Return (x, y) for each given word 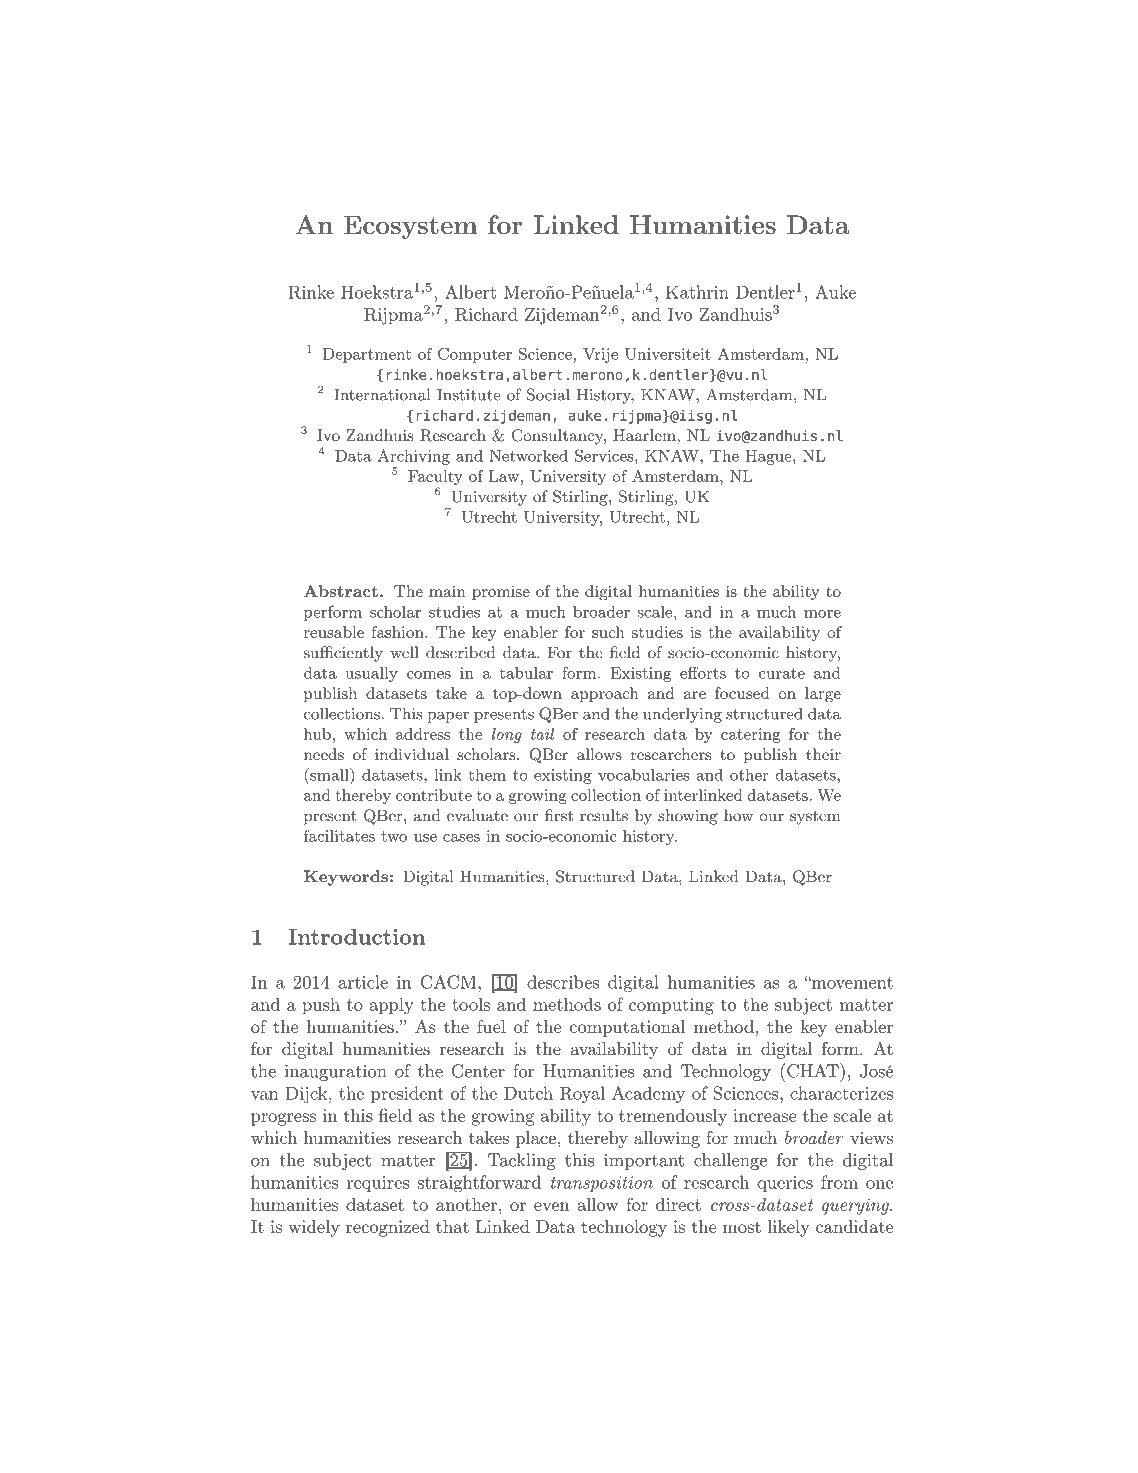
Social (548, 394)
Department (367, 355)
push (321, 1006)
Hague (768, 457)
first (559, 815)
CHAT (811, 1070)
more (822, 614)
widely (314, 1228)
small (329, 774)
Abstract (341, 591)
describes (563, 982)
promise (501, 593)
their (823, 754)
